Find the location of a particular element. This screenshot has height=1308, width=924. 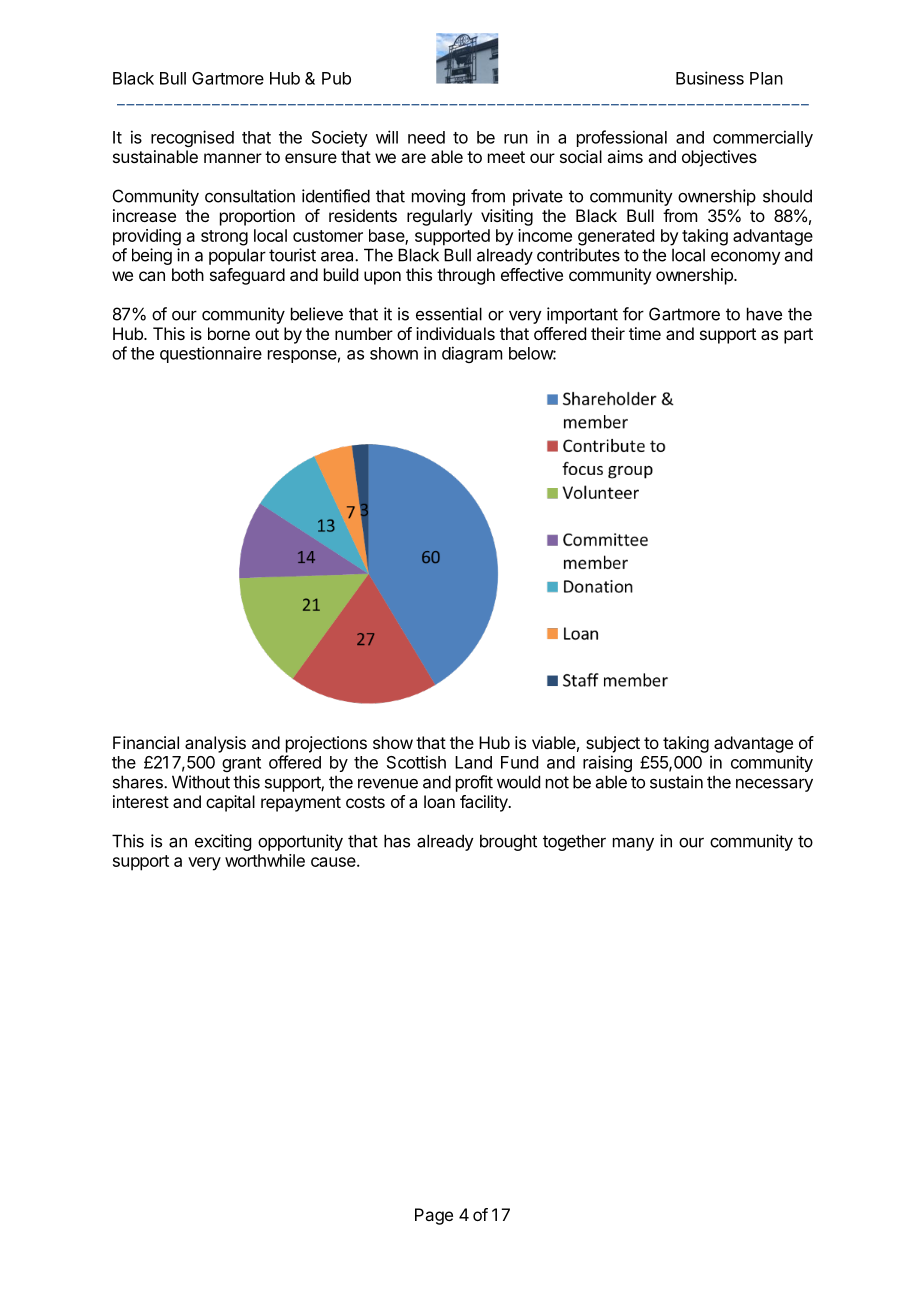

Land is located at coordinates (473, 762).
